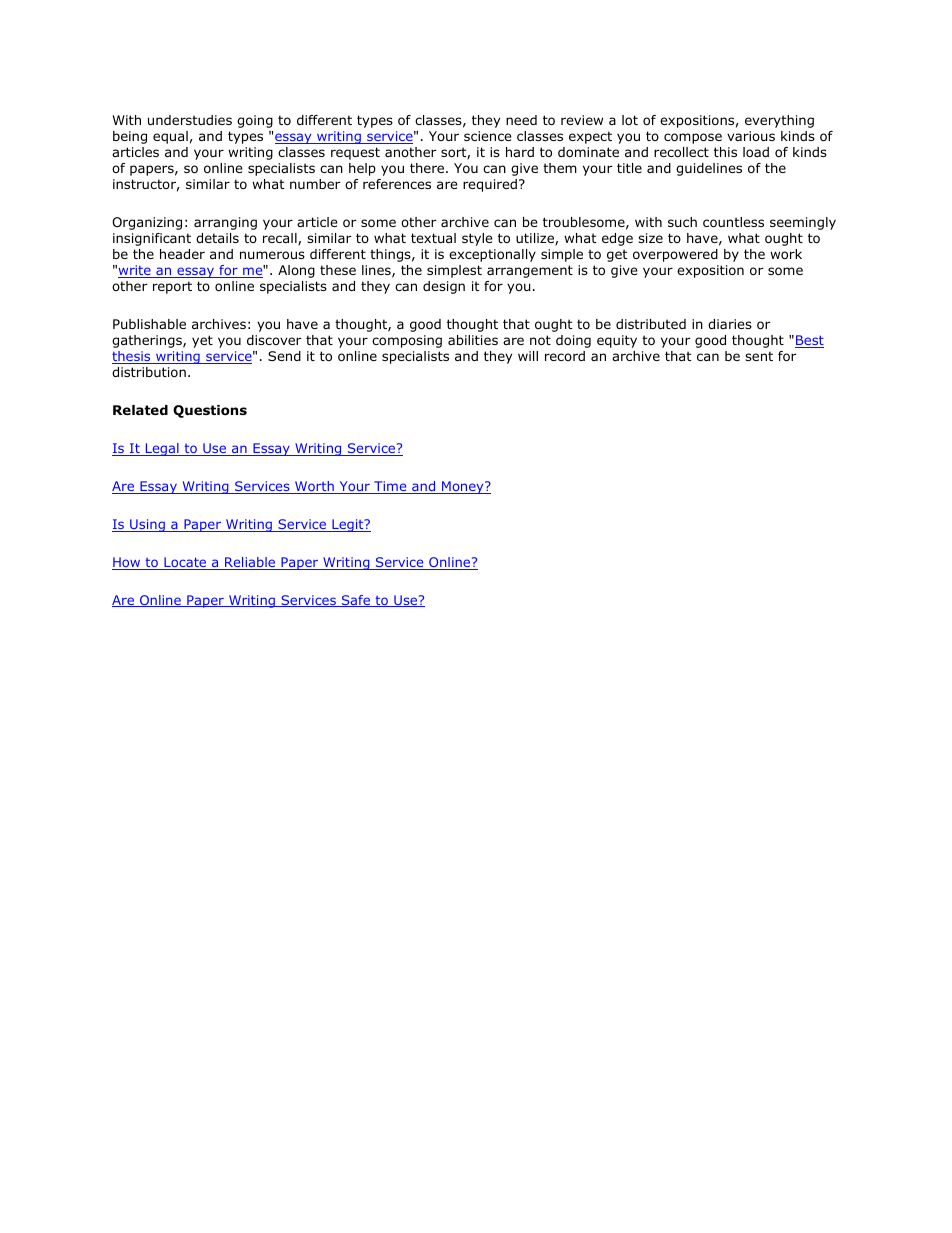 Image resolution: width=952 pixels, height=1233 pixels. Describe the element at coordinates (170, 137) in the screenshot. I see `equal` at that location.
